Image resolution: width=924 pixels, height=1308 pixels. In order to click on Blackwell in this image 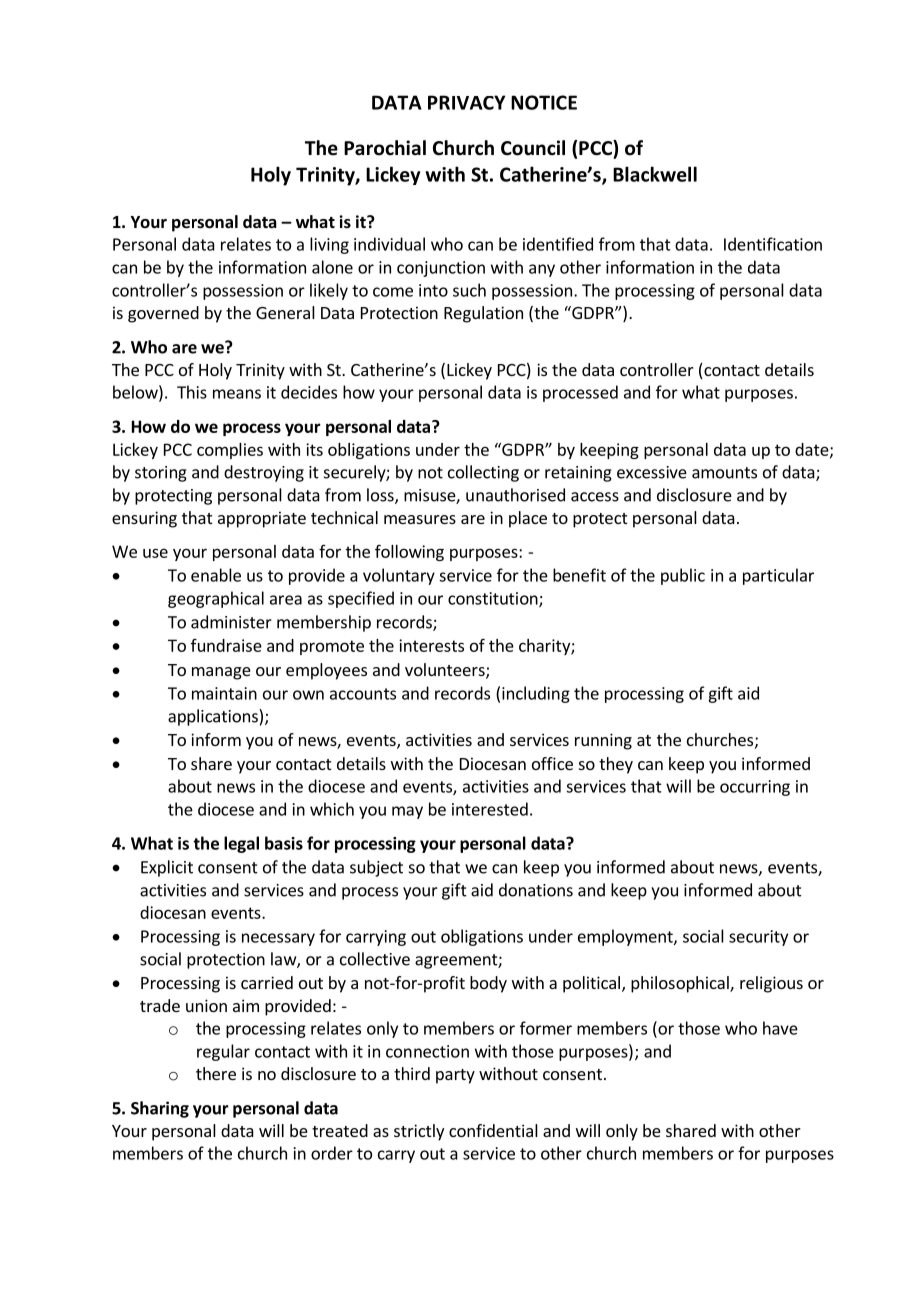, I will do `click(655, 174)`.
